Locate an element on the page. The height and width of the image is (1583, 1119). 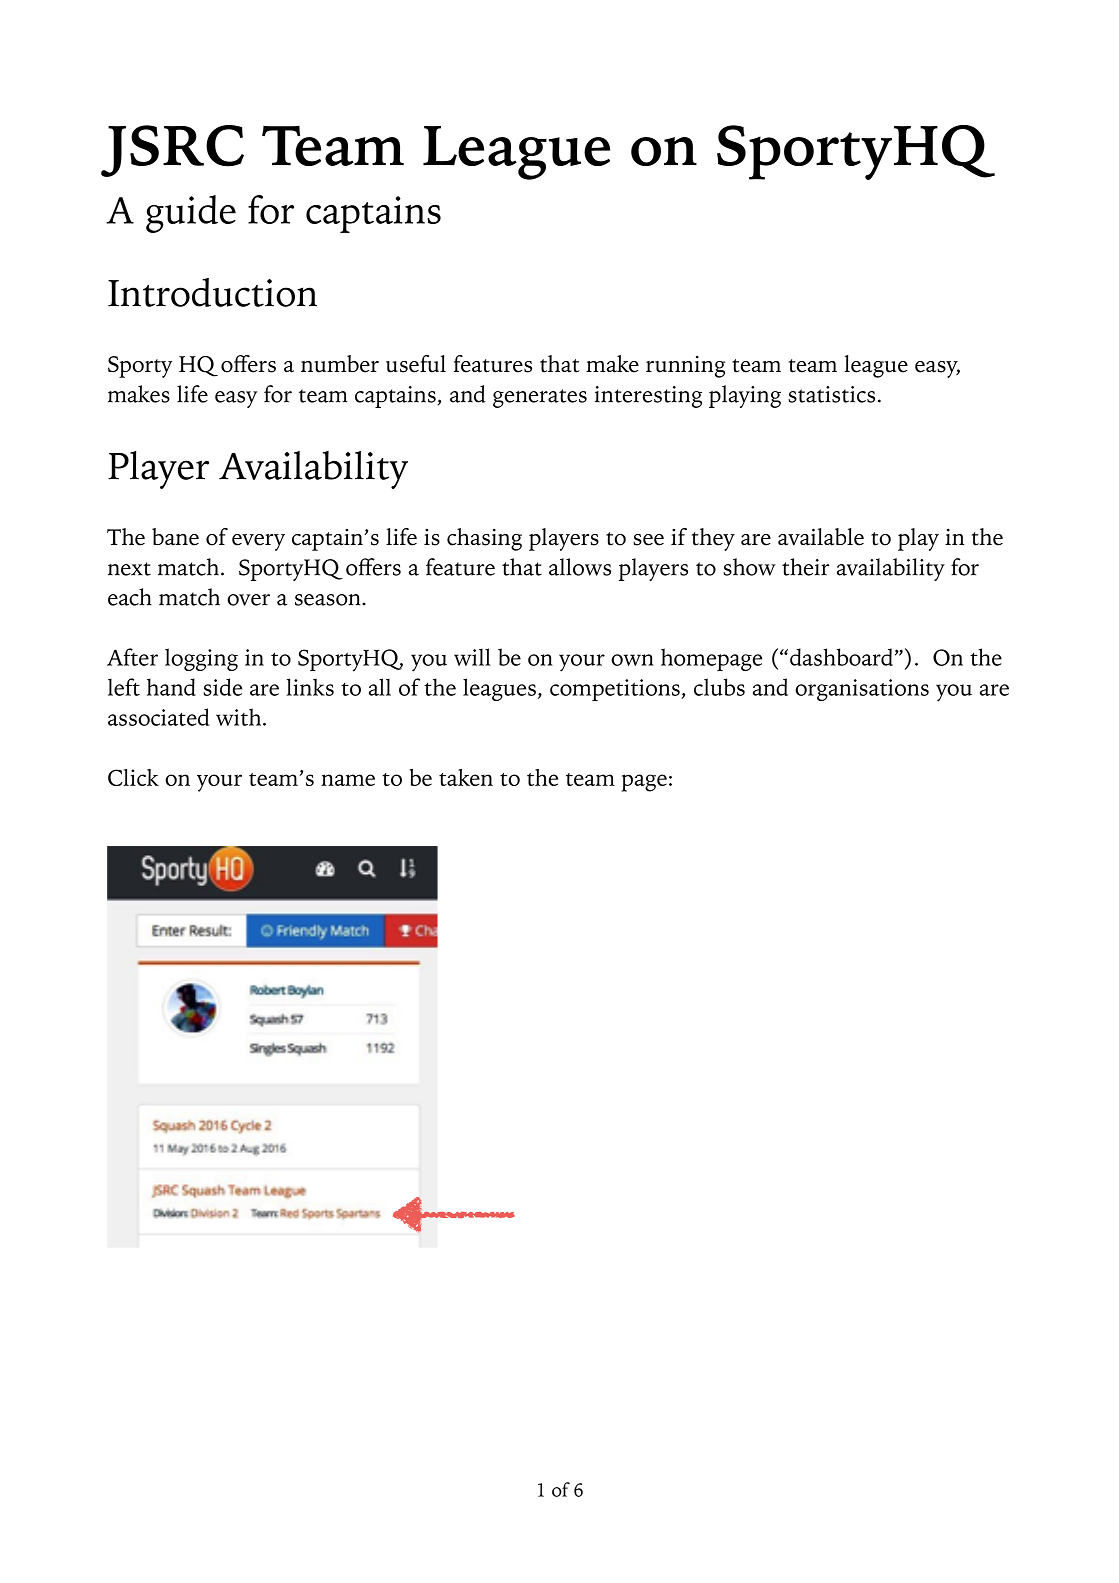
bane is located at coordinates (175, 537).
